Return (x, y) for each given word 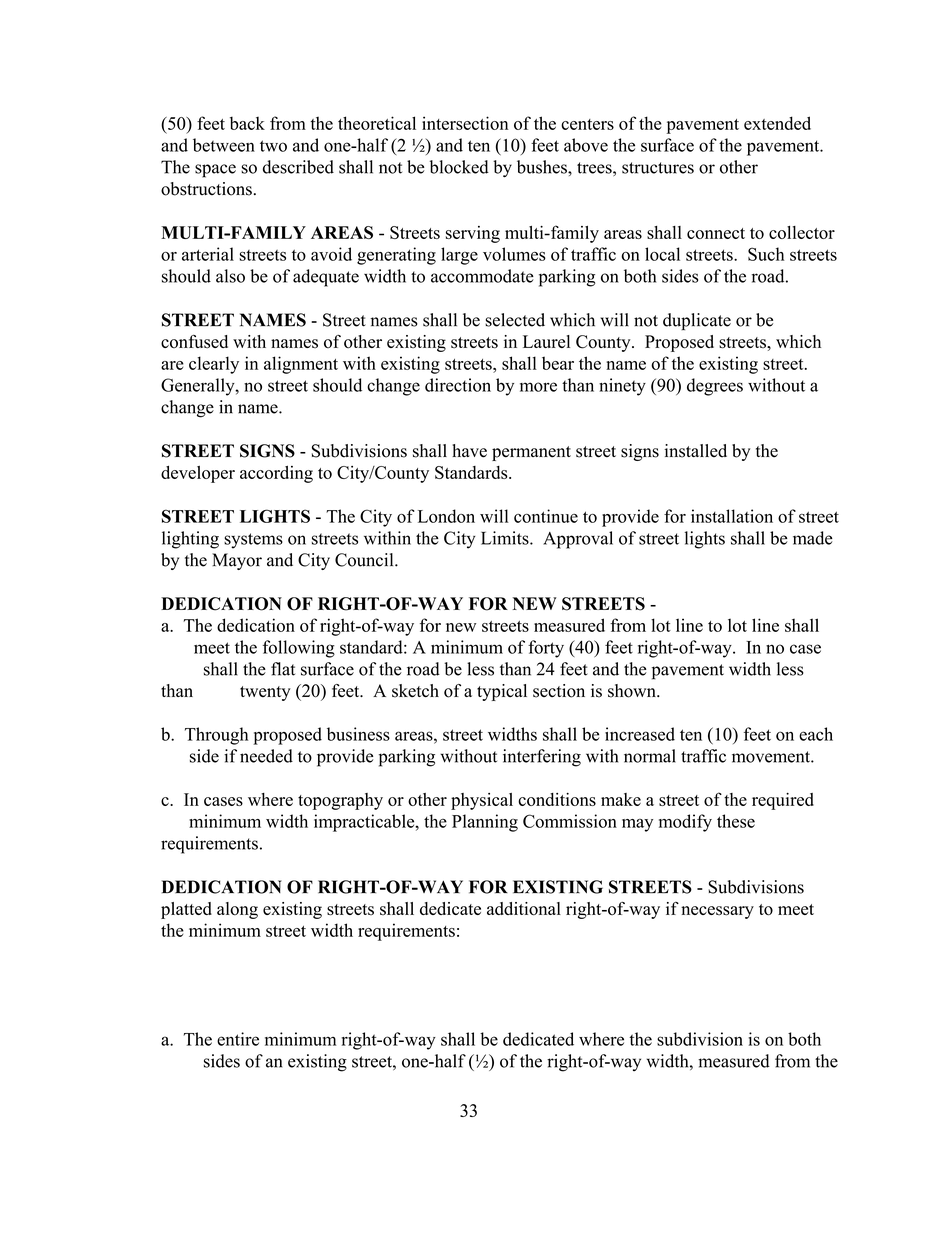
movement (772, 757)
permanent (531, 453)
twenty (265, 693)
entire (238, 1039)
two (273, 146)
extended (777, 123)
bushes (543, 167)
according (276, 474)
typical (502, 692)
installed (696, 451)
